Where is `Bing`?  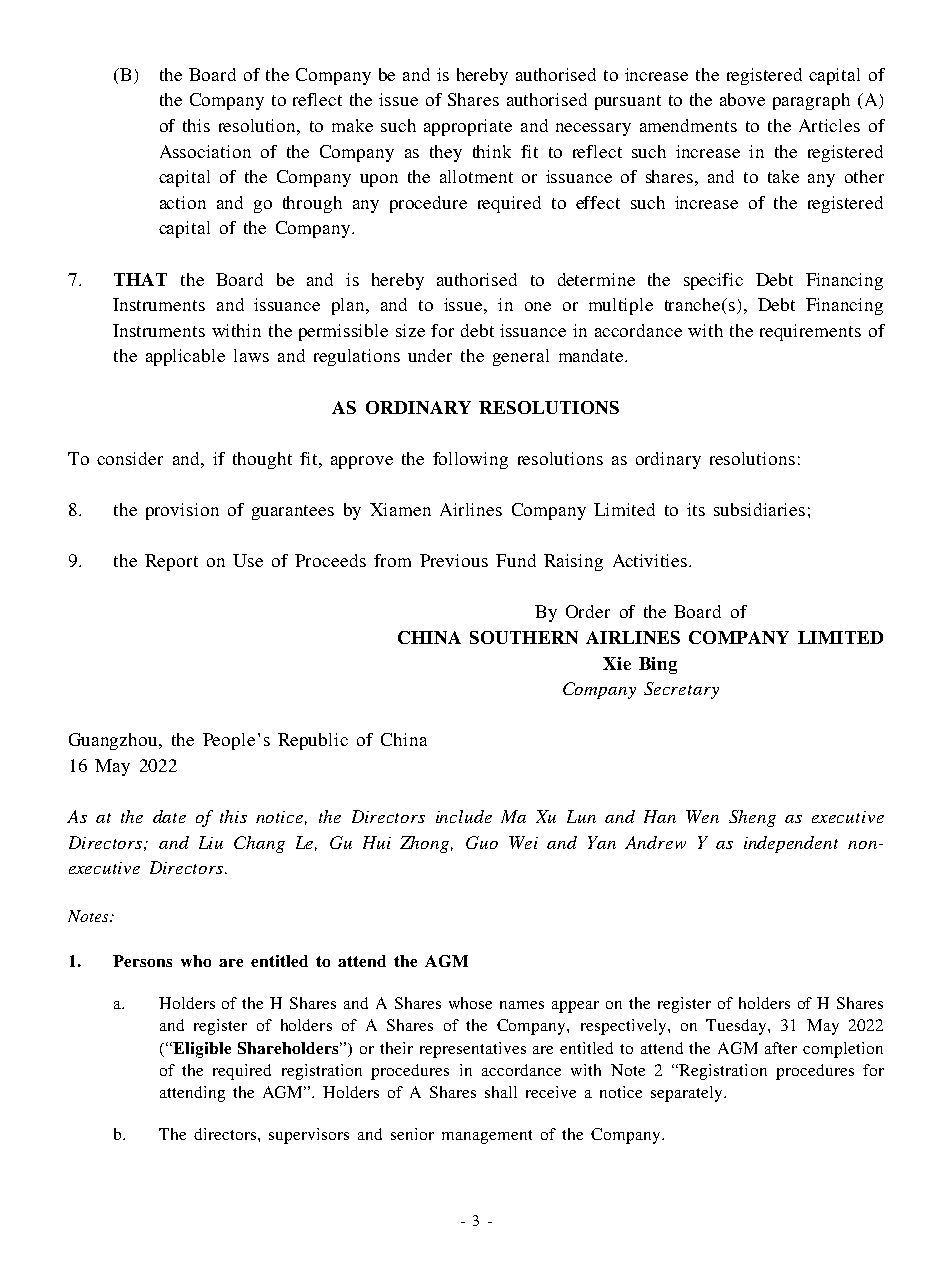
Bing is located at coordinates (658, 665).
